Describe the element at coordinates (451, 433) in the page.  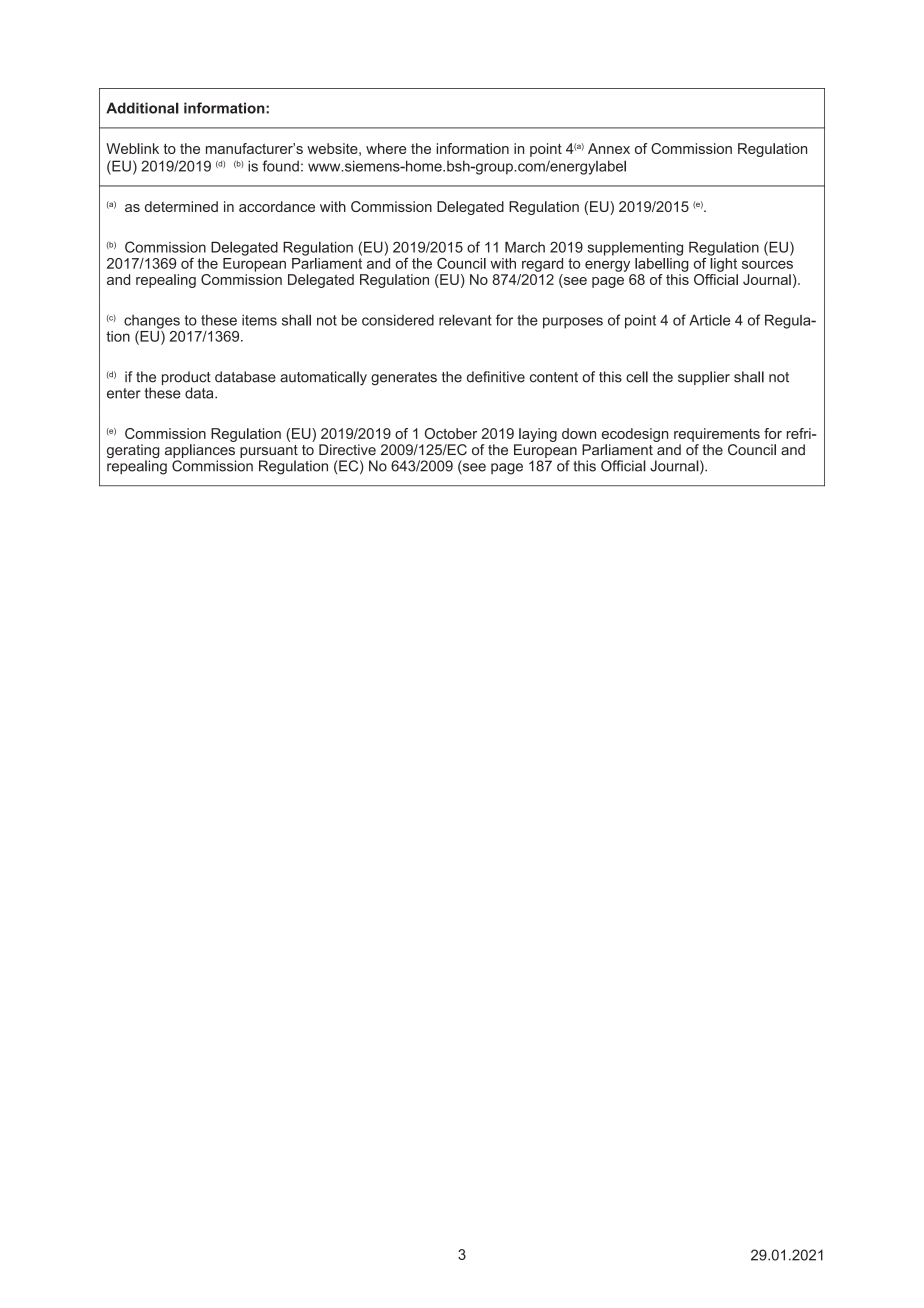
I see `October` at that location.
